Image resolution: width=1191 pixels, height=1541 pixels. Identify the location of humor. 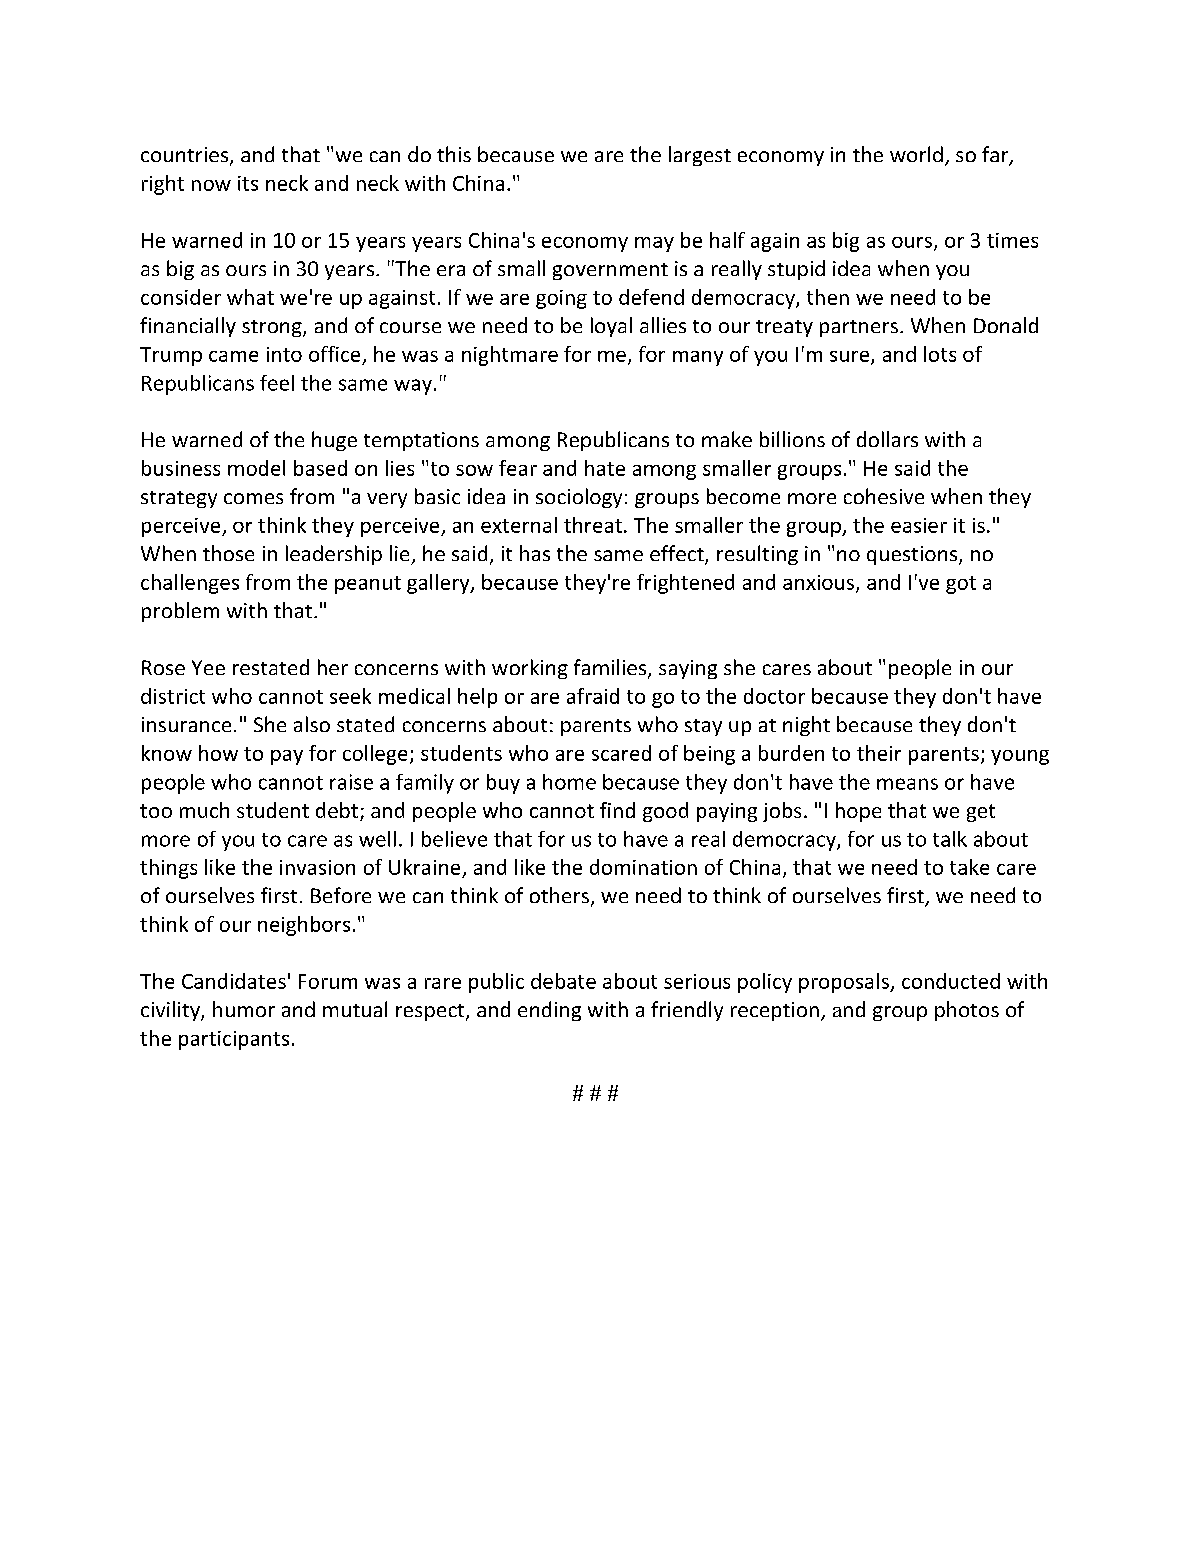
(244, 1009).
